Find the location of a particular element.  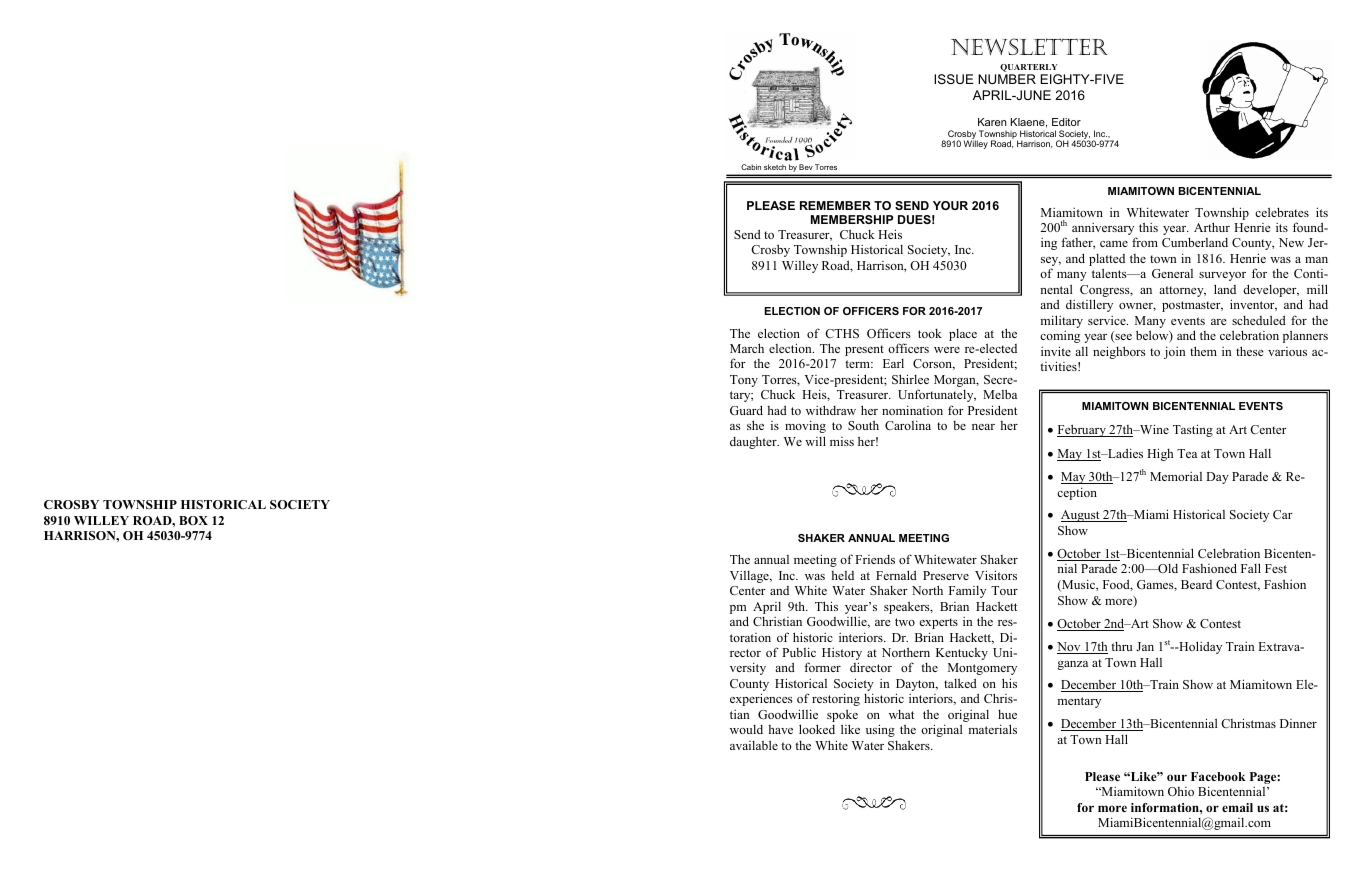

from is located at coordinates (1145, 242).
